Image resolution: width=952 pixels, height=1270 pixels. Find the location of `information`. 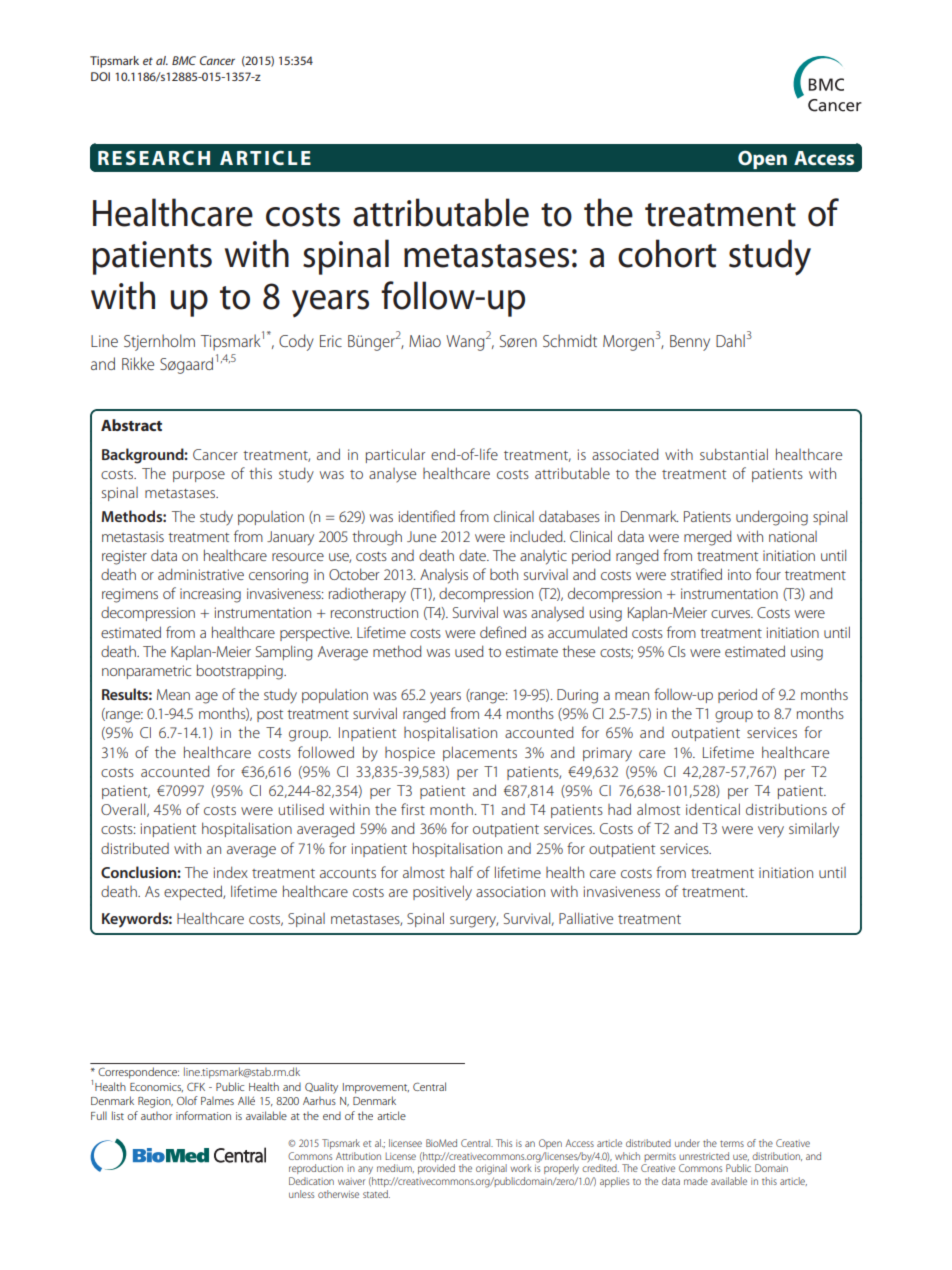

information is located at coordinates (203, 1115).
